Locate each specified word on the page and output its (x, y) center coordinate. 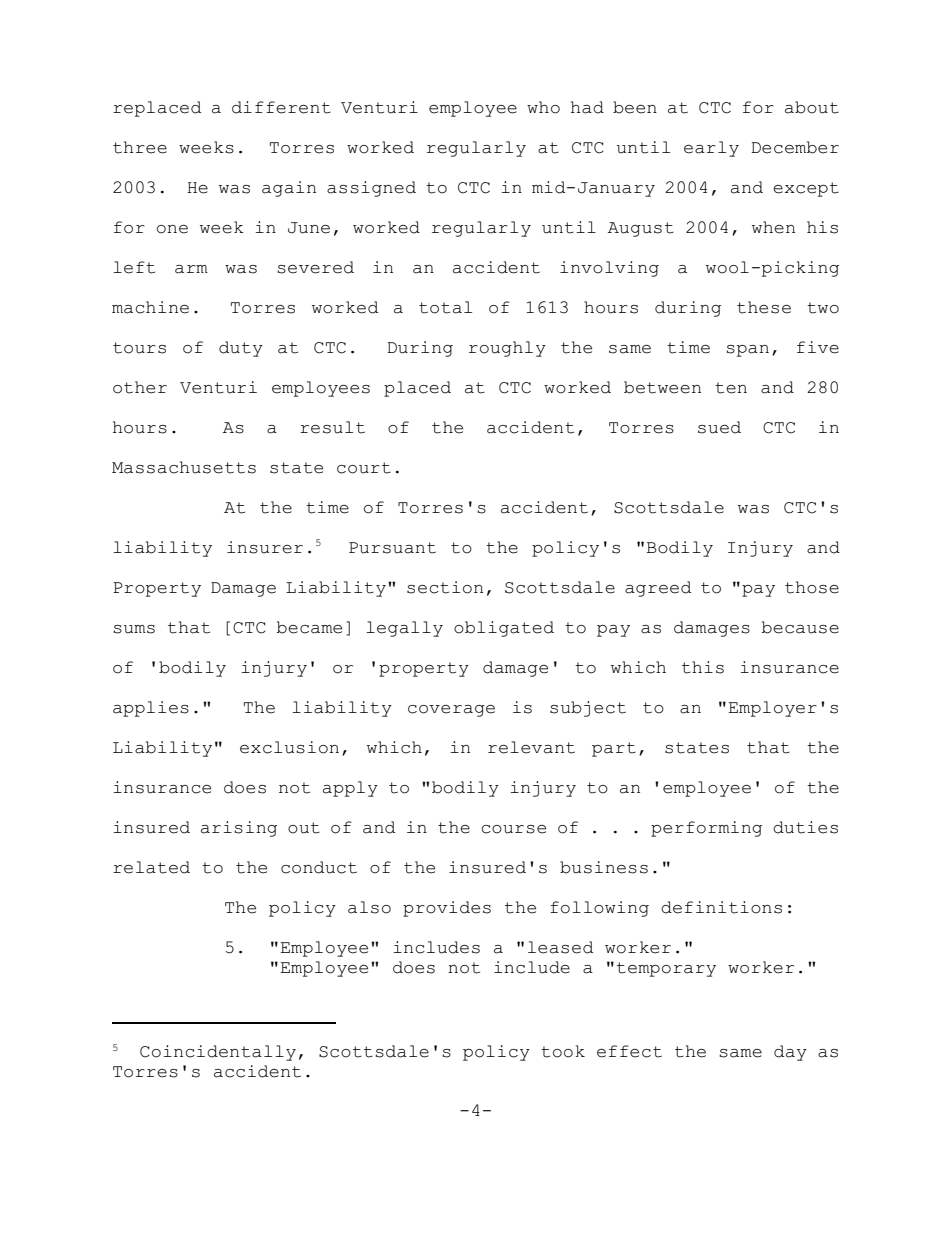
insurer (265, 547)
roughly (507, 349)
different (281, 107)
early (711, 149)
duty (241, 349)
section (445, 587)
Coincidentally (218, 1053)
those (812, 587)
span (747, 351)
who (543, 107)
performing (706, 829)
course (513, 829)
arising (239, 829)
